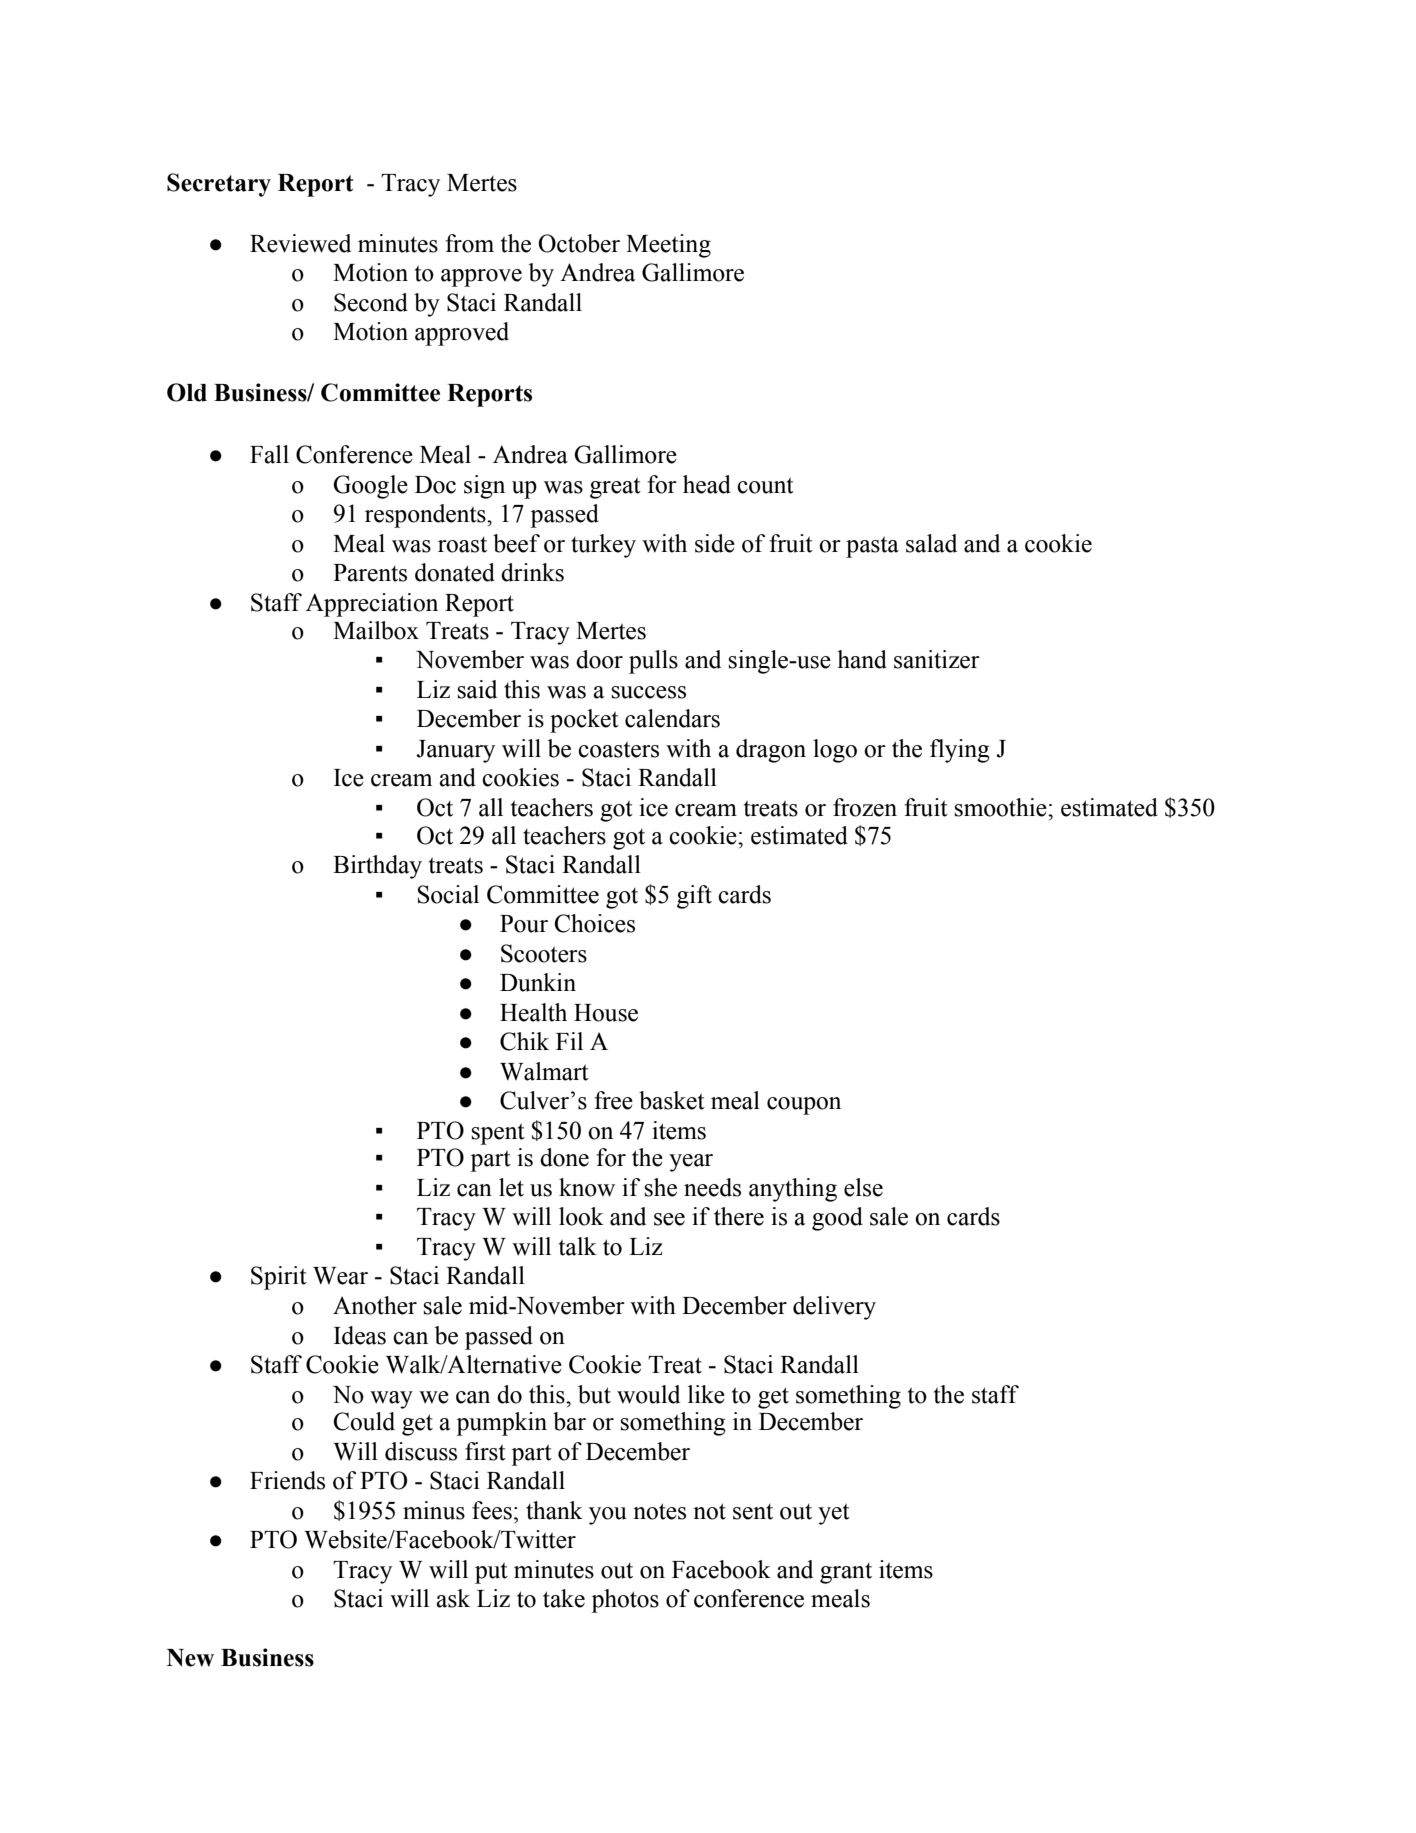 This image has width=1416, height=1833. What do you see at coordinates (937, 659) in the image?
I see `sanitizer` at bounding box center [937, 659].
